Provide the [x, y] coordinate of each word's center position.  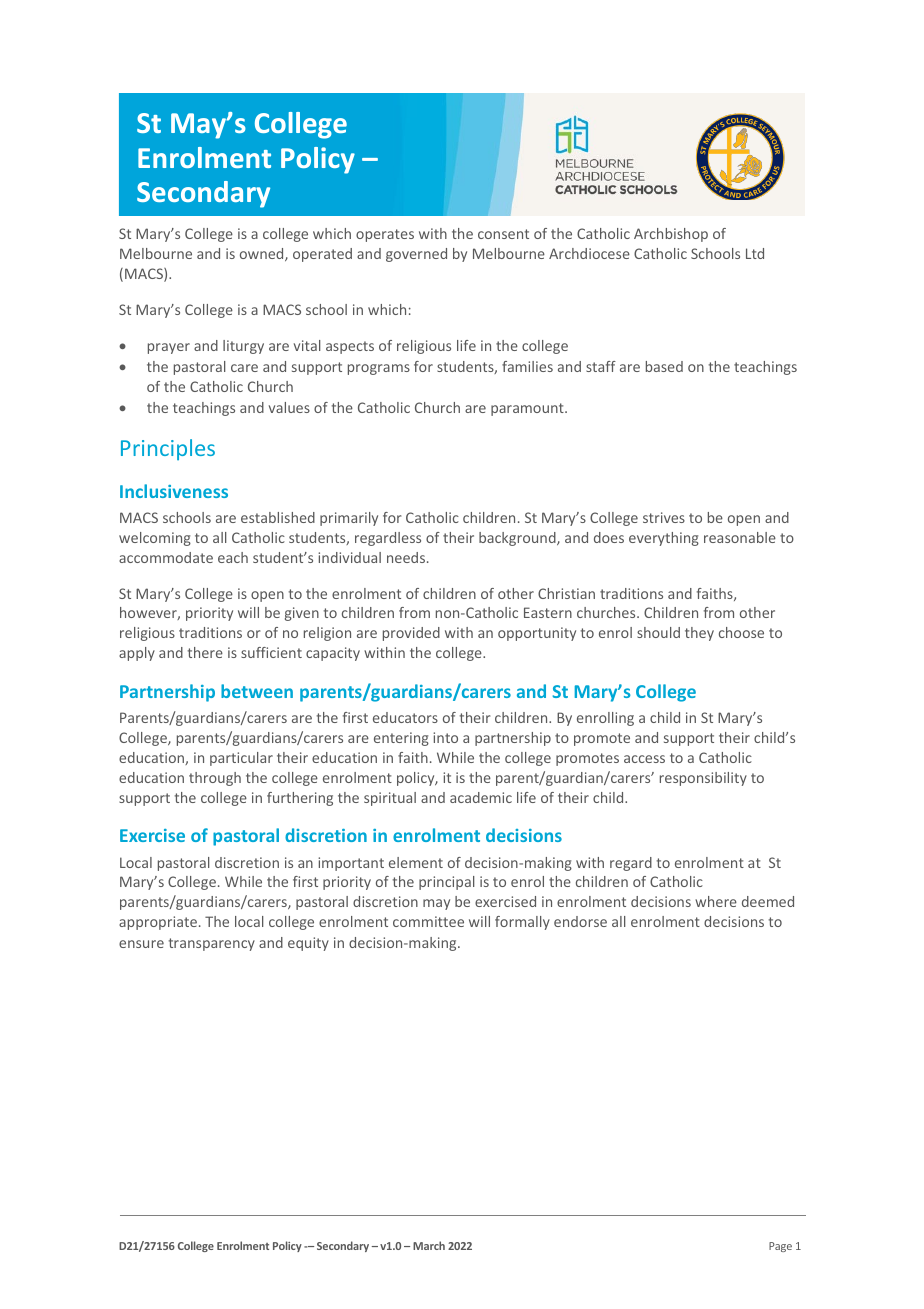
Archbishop [671, 235]
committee [428, 921]
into [445, 737]
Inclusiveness [174, 491]
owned [263, 254]
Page [780, 1247]
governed [416, 255]
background [518, 539]
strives [664, 517]
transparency [212, 944]
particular [241, 759]
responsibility [703, 779]
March [429, 1245]
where [716, 901]
